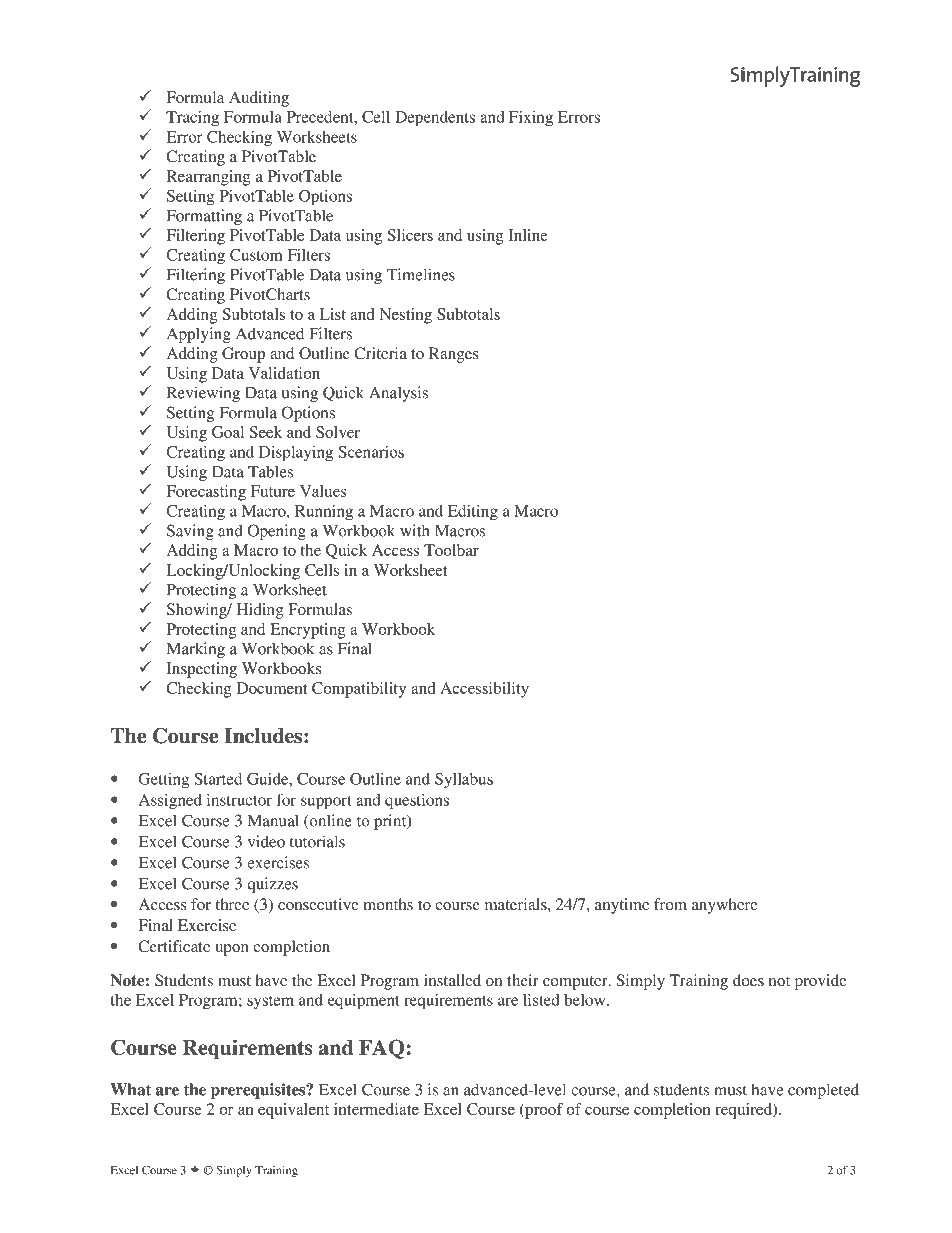 The width and height of the page is (952, 1233). What do you see at coordinates (451, 550) in the page?
I see `Toolbar` at bounding box center [451, 550].
